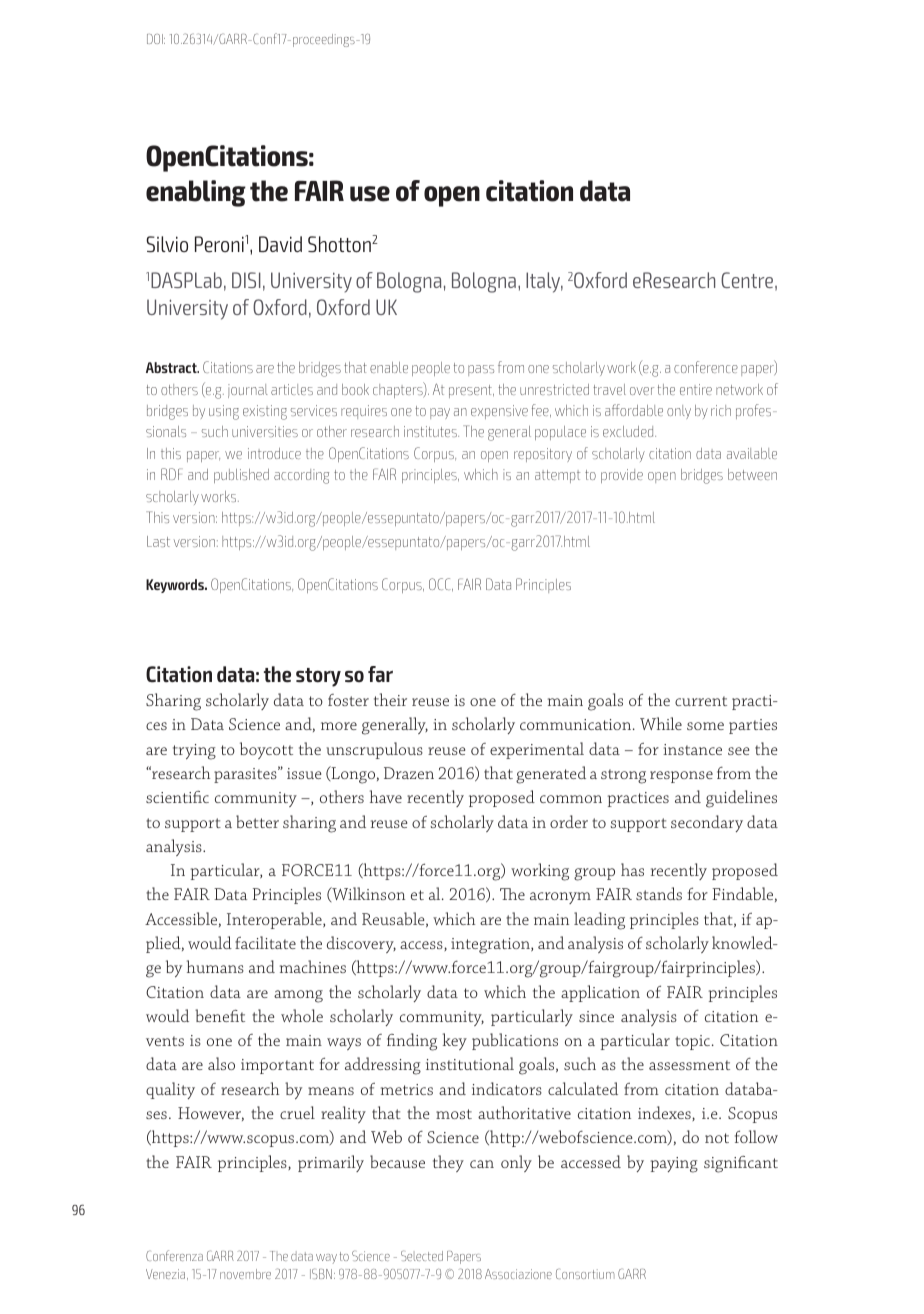 This page has height=1314, width=924. Describe the element at coordinates (422, 1256) in the page. I see `Selected` at that location.
